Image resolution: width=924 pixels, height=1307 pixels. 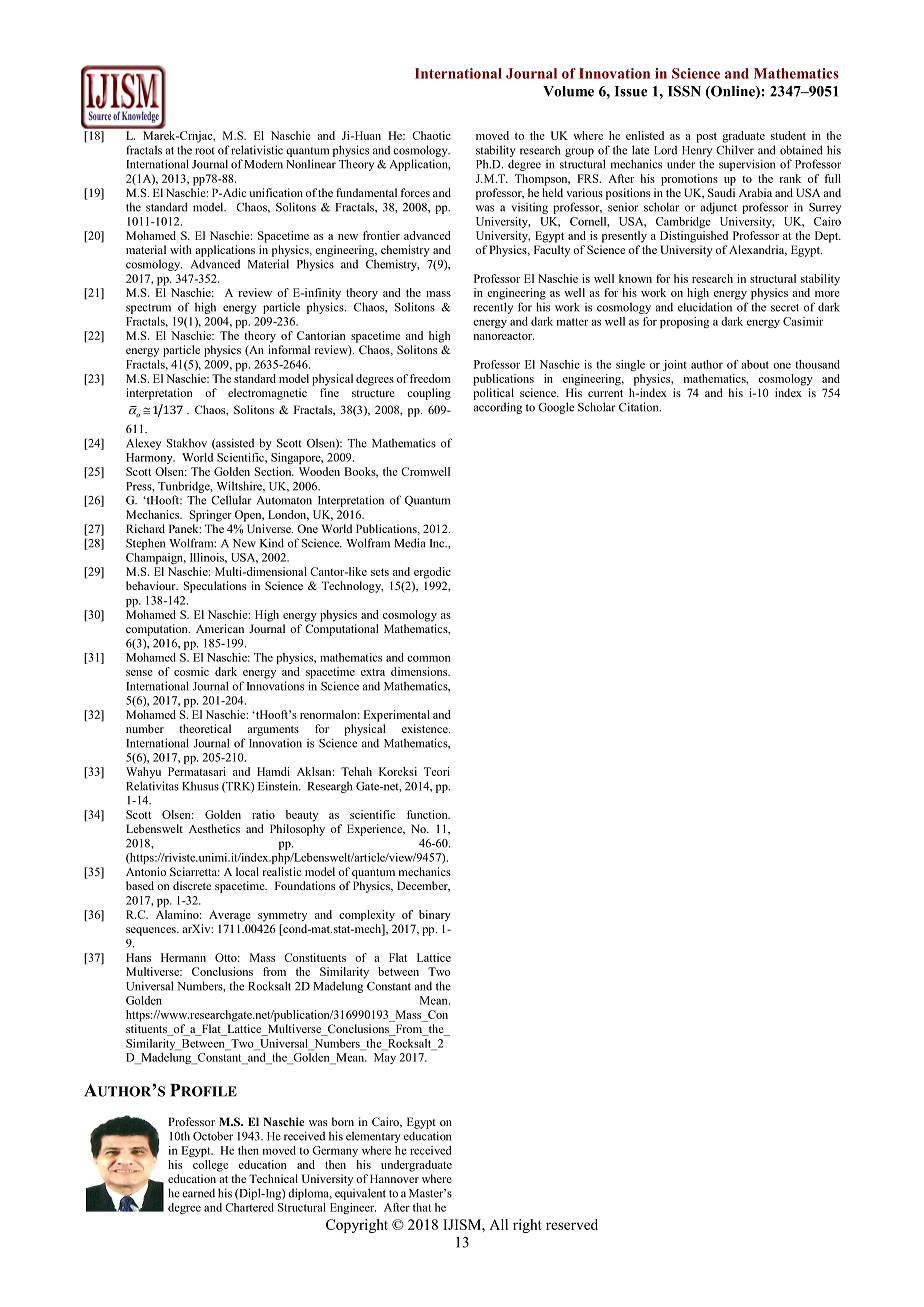 What do you see at coordinates (788, 135) in the screenshot?
I see `student` at bounding box center [788, 135].
